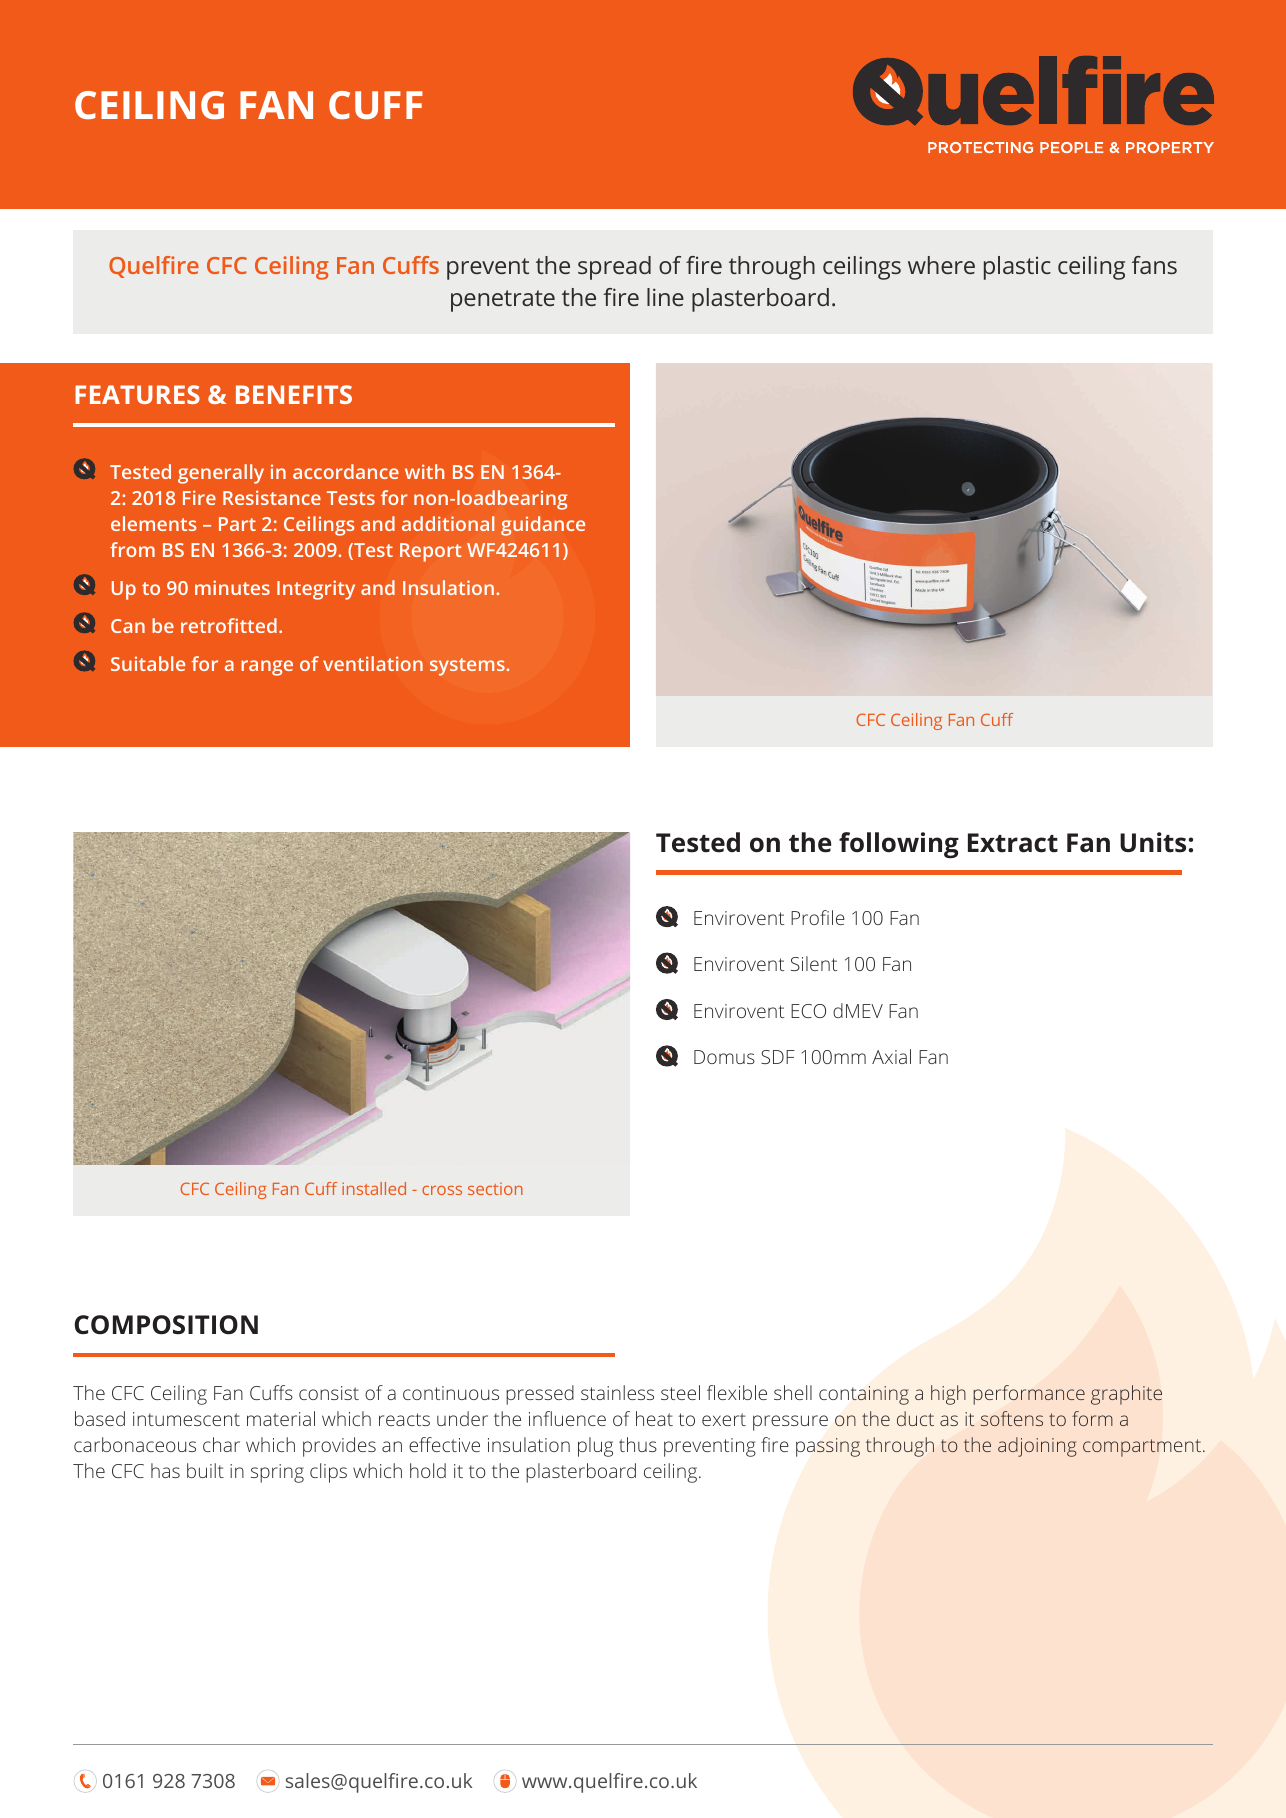  Describe the element at coordinates (638, 1444) in the screenshot. I see `thus` at that location.
